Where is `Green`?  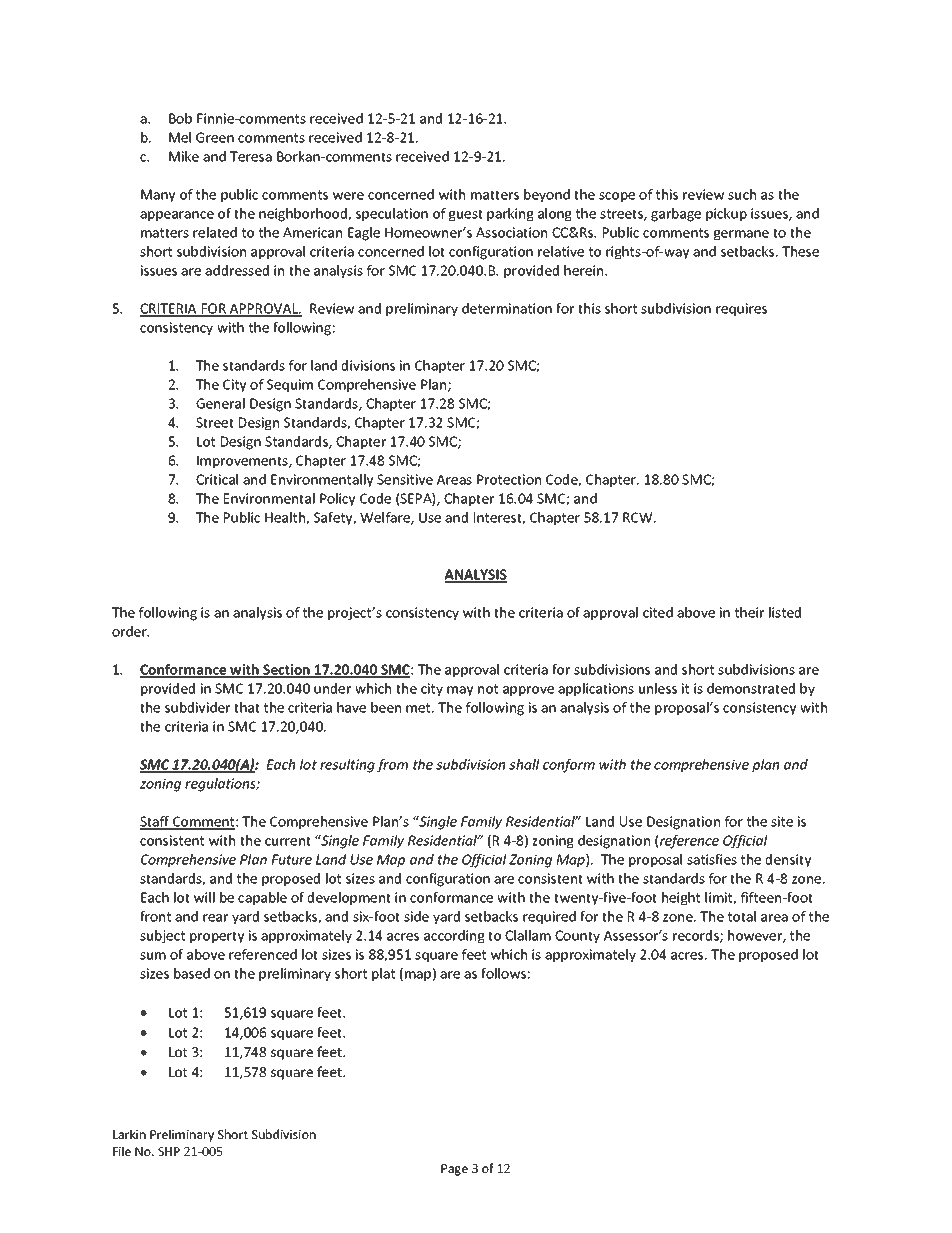
Green is located at coordinates (215, 137).
